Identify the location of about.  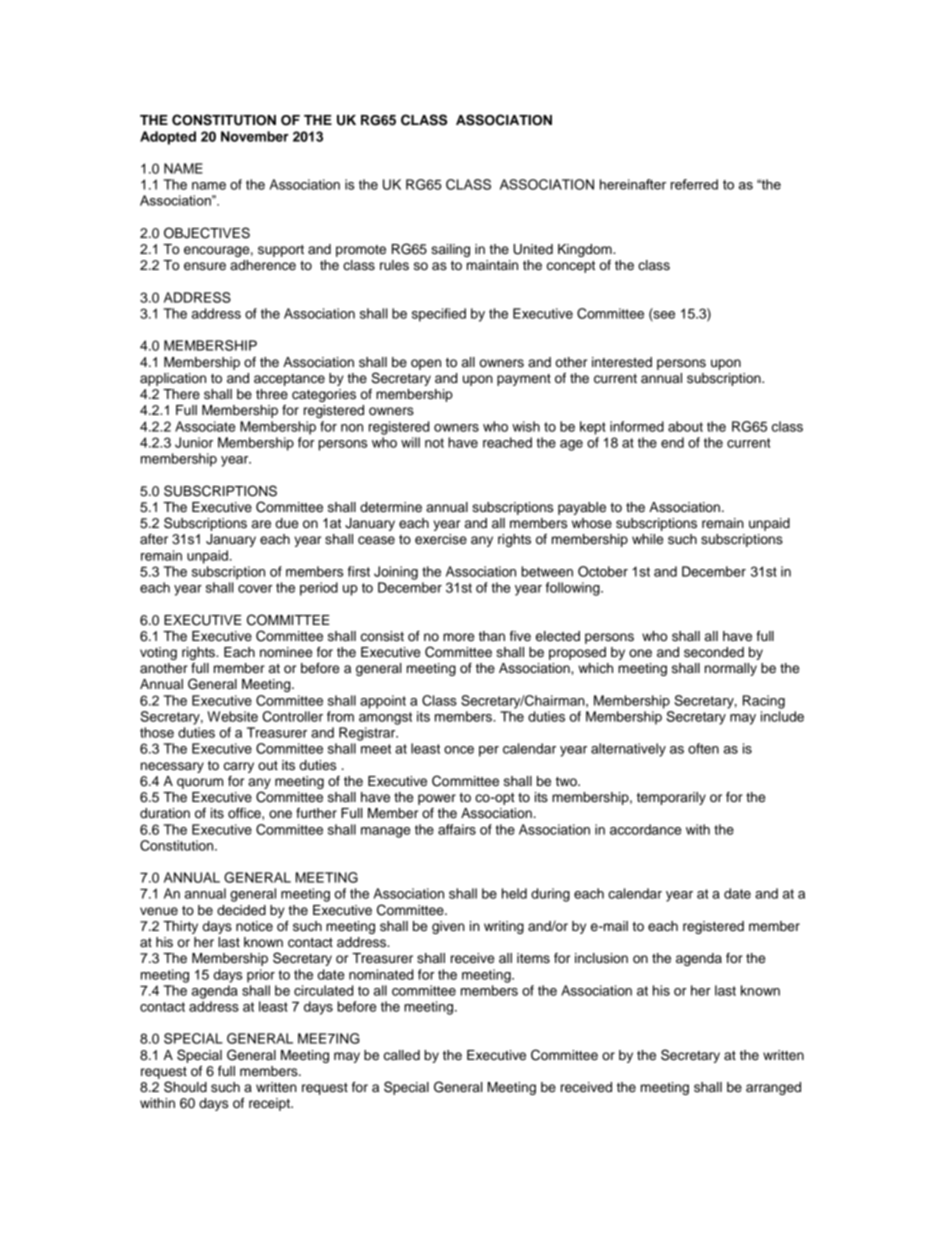
(685, 426).
